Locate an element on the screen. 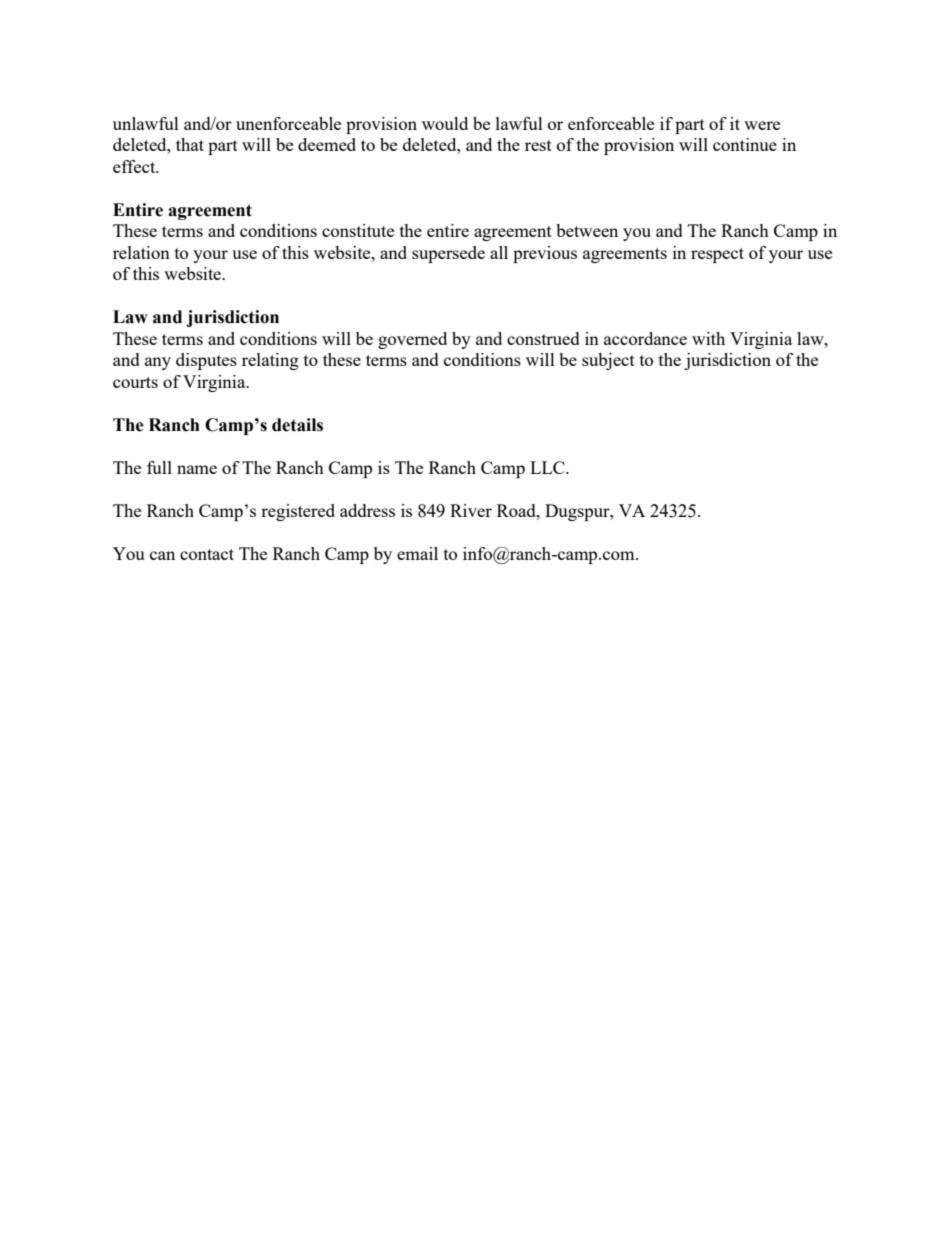 The height and width of the screenshot is (1233, 952). relation is located at coordinates (141, 252).
